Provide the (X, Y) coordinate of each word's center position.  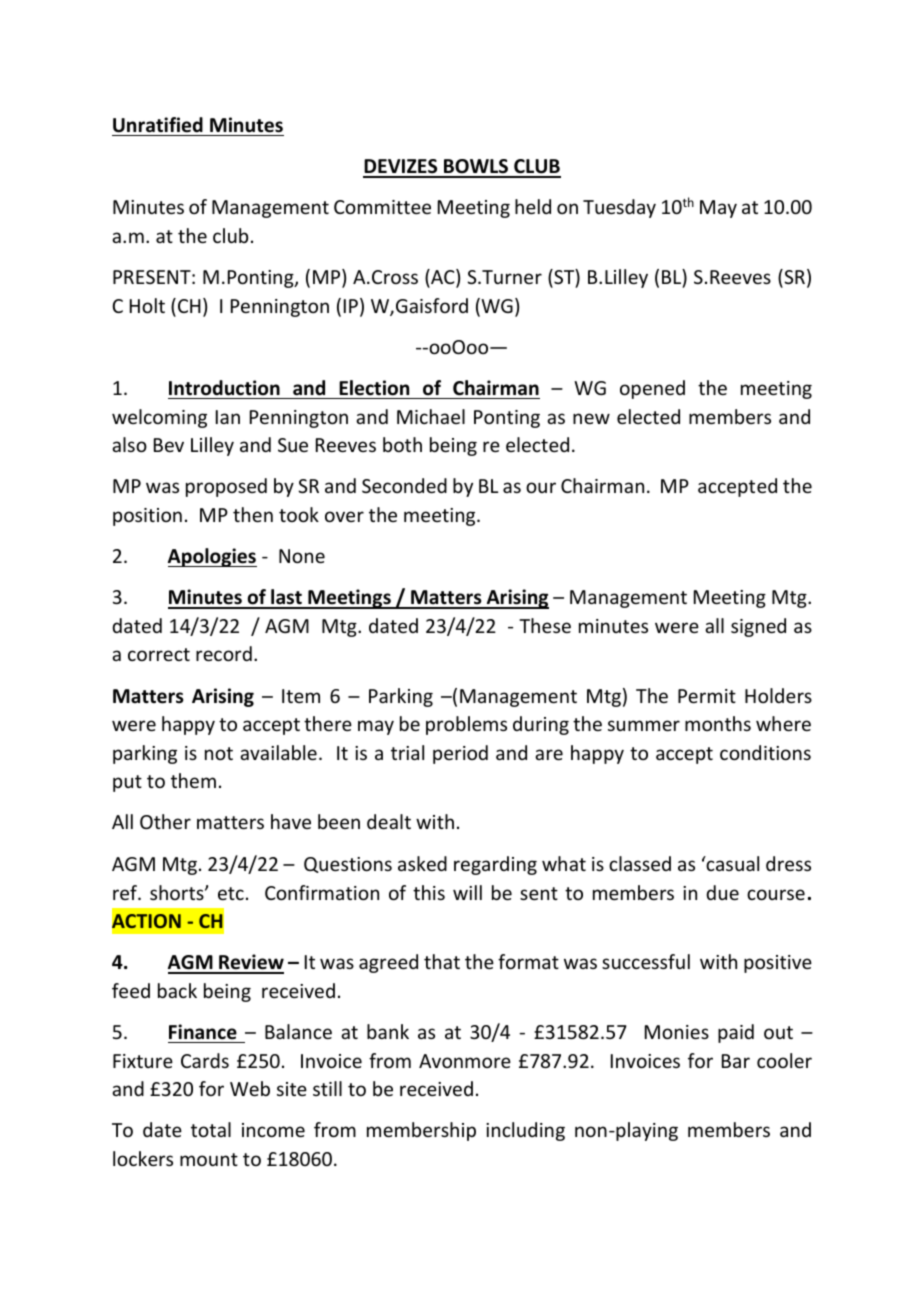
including (525, 1131)
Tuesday (619, 208)
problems (466, 725)
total (211, 1129)
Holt (147, 305)
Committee (382, 207)
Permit (707, 696)
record (224, 653)
